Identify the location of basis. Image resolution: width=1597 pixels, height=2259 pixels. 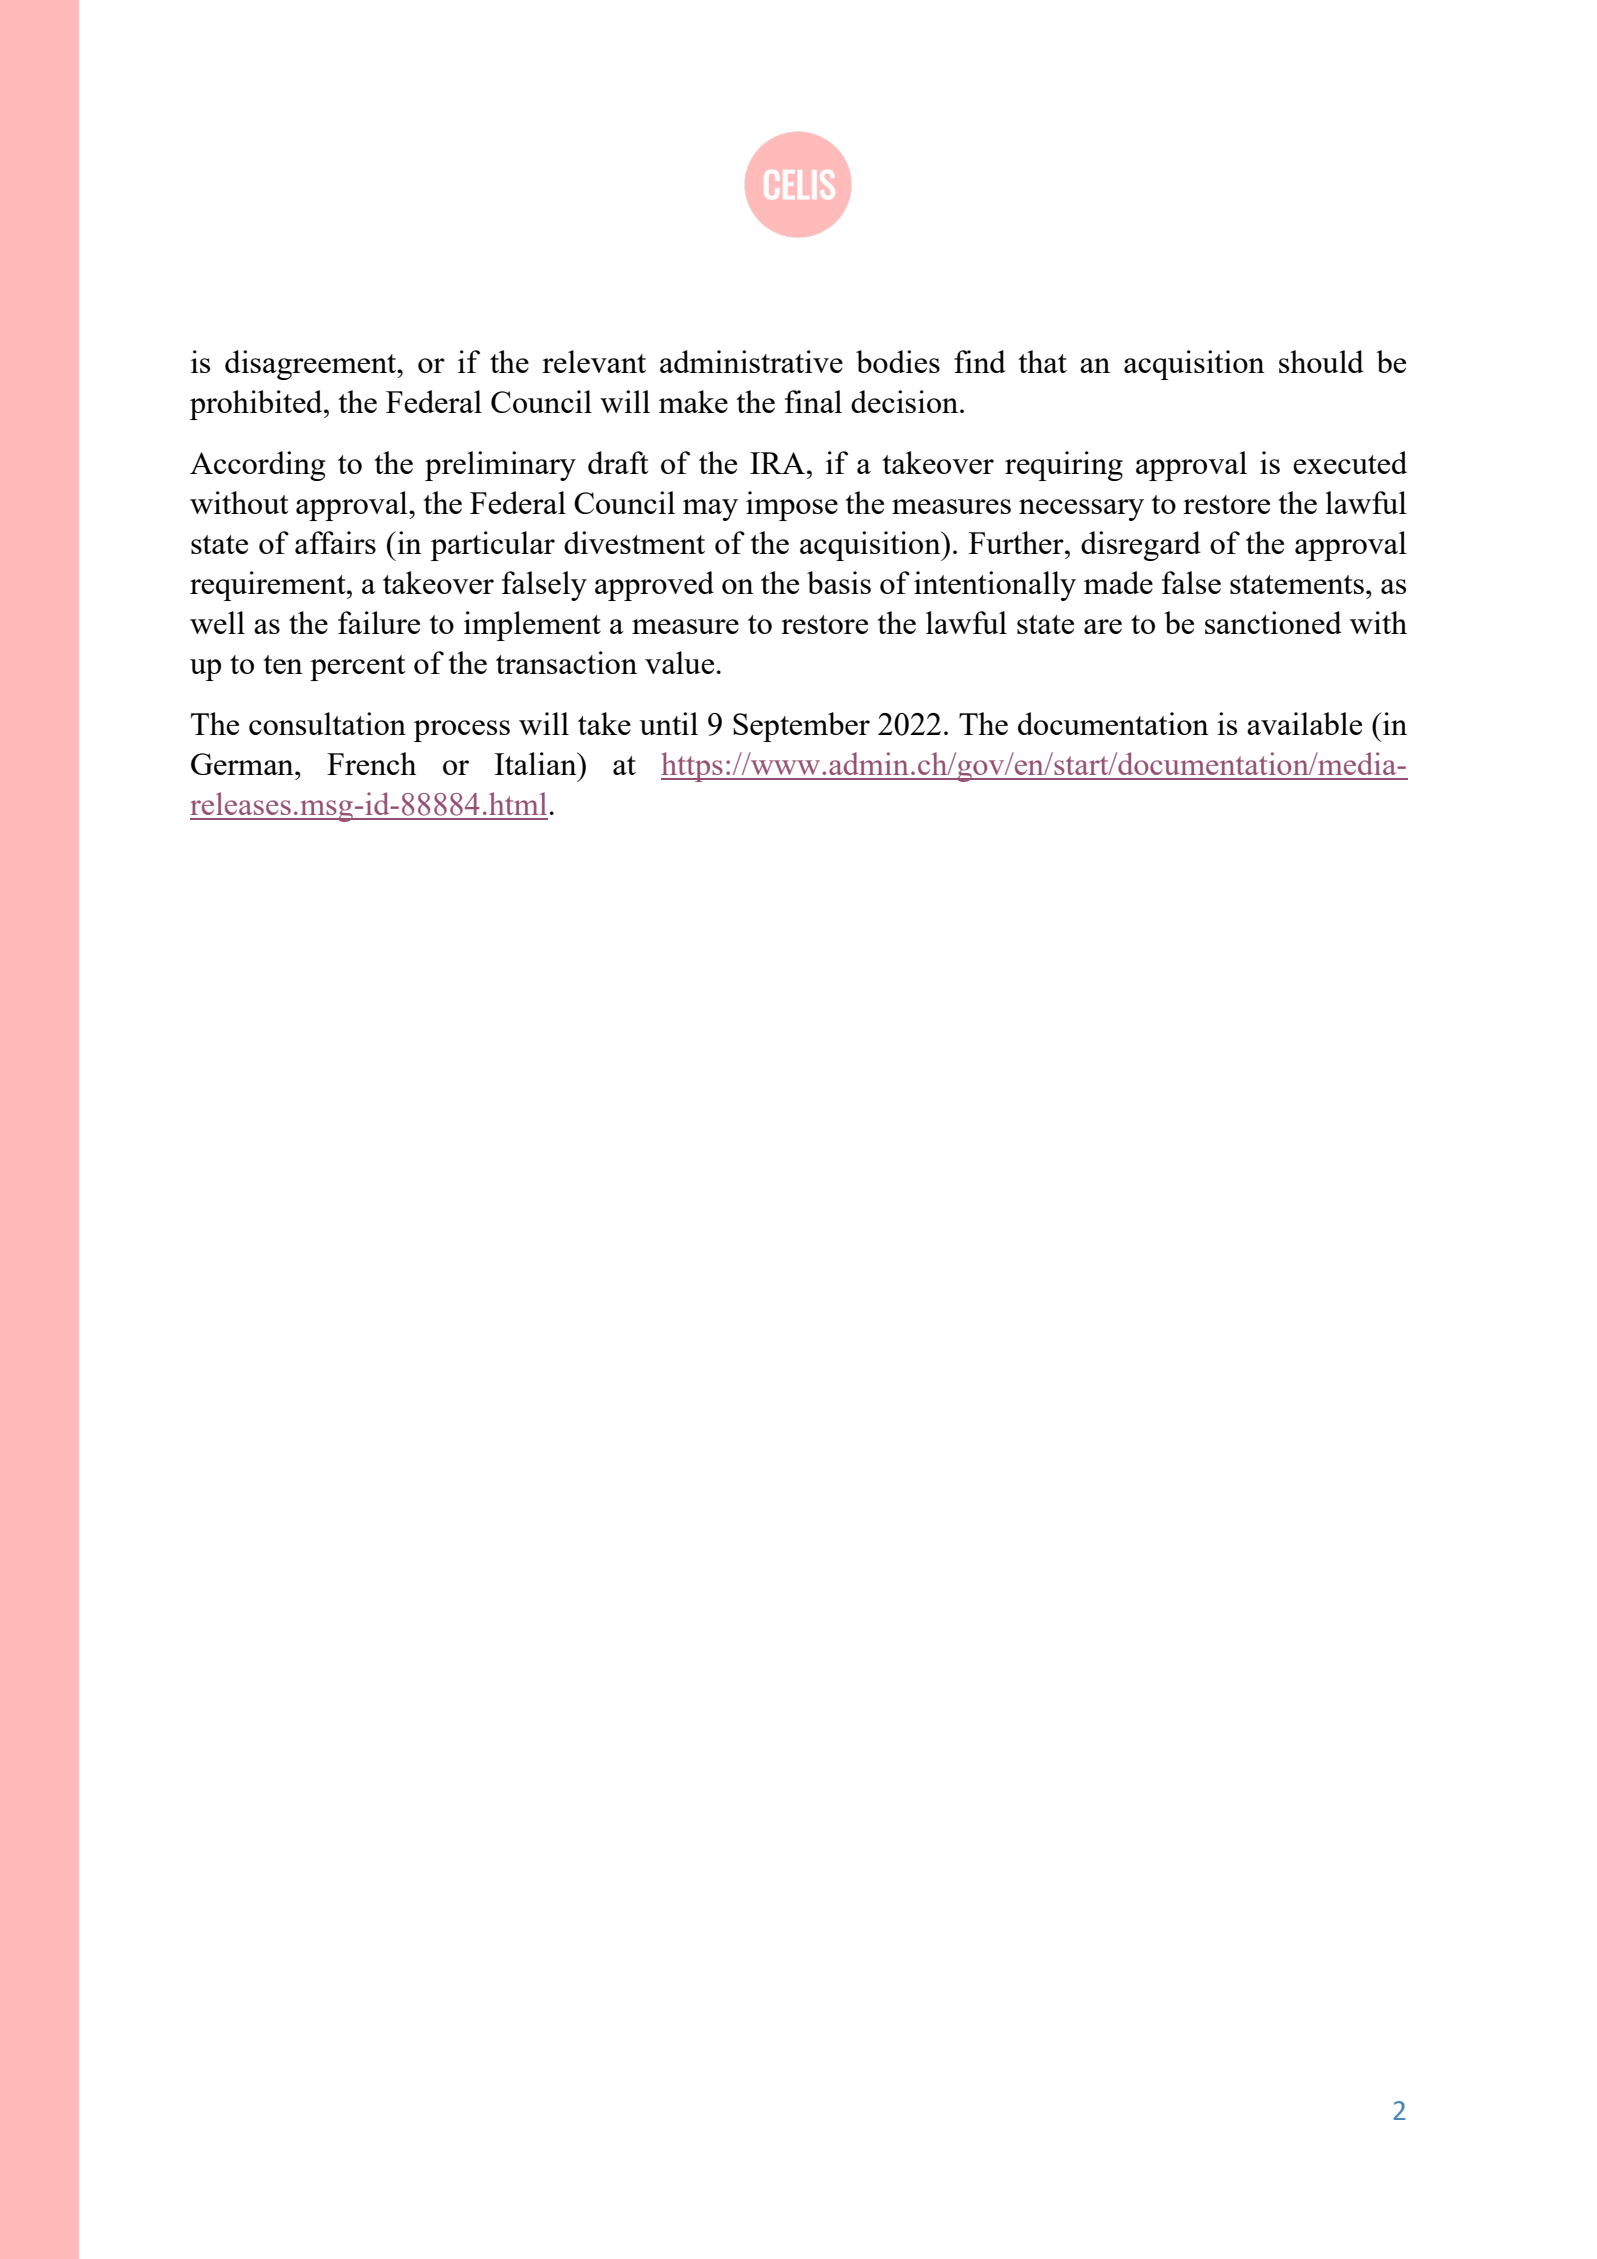
(839, 582).
